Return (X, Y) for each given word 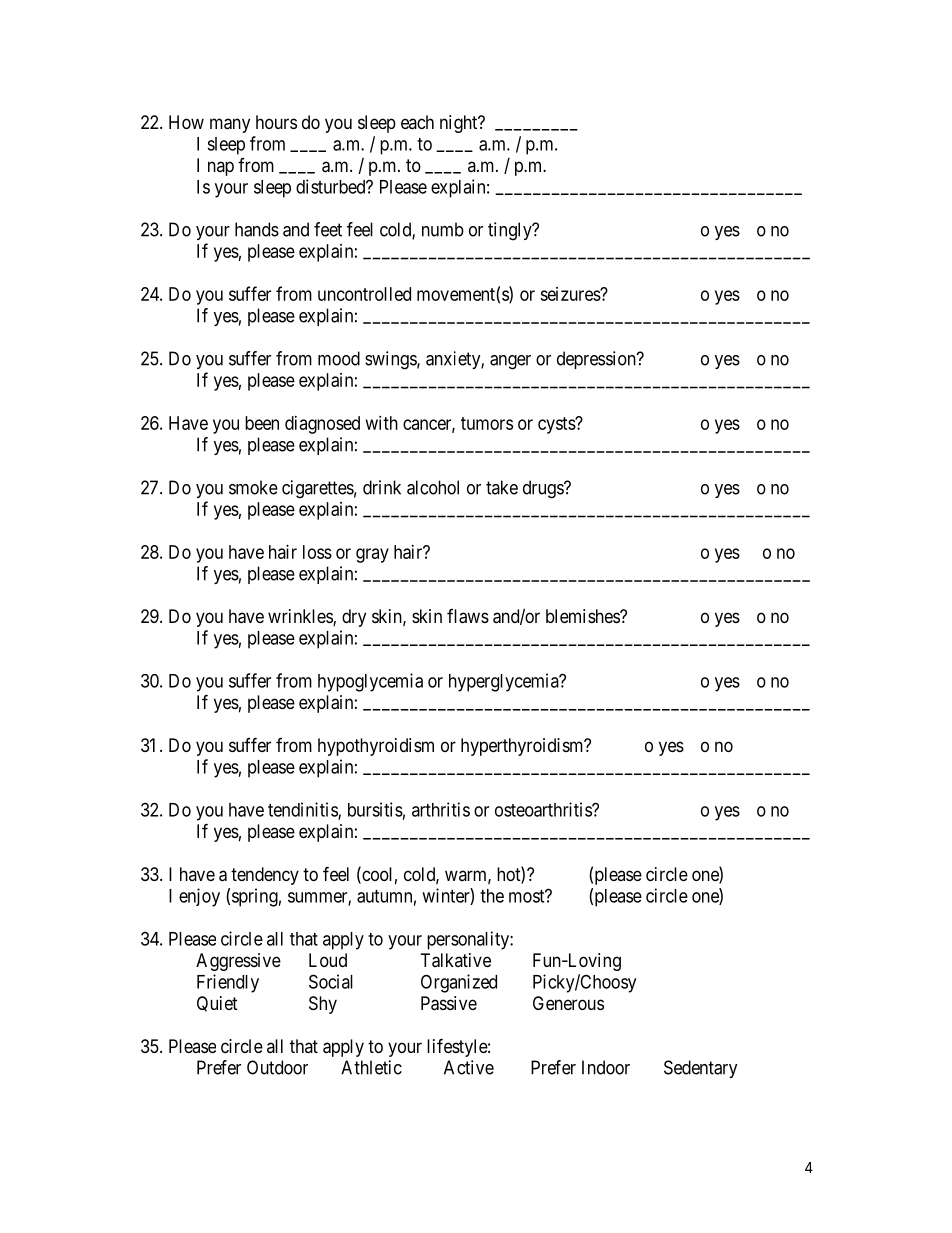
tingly (511, 231)
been (262, 423)
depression (597, 360)
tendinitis (303, 810)
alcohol (433, 487)
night (460, 124)
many (230, 125)
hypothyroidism (376, 747)
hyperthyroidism (523, 747)
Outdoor (277, 1067)
